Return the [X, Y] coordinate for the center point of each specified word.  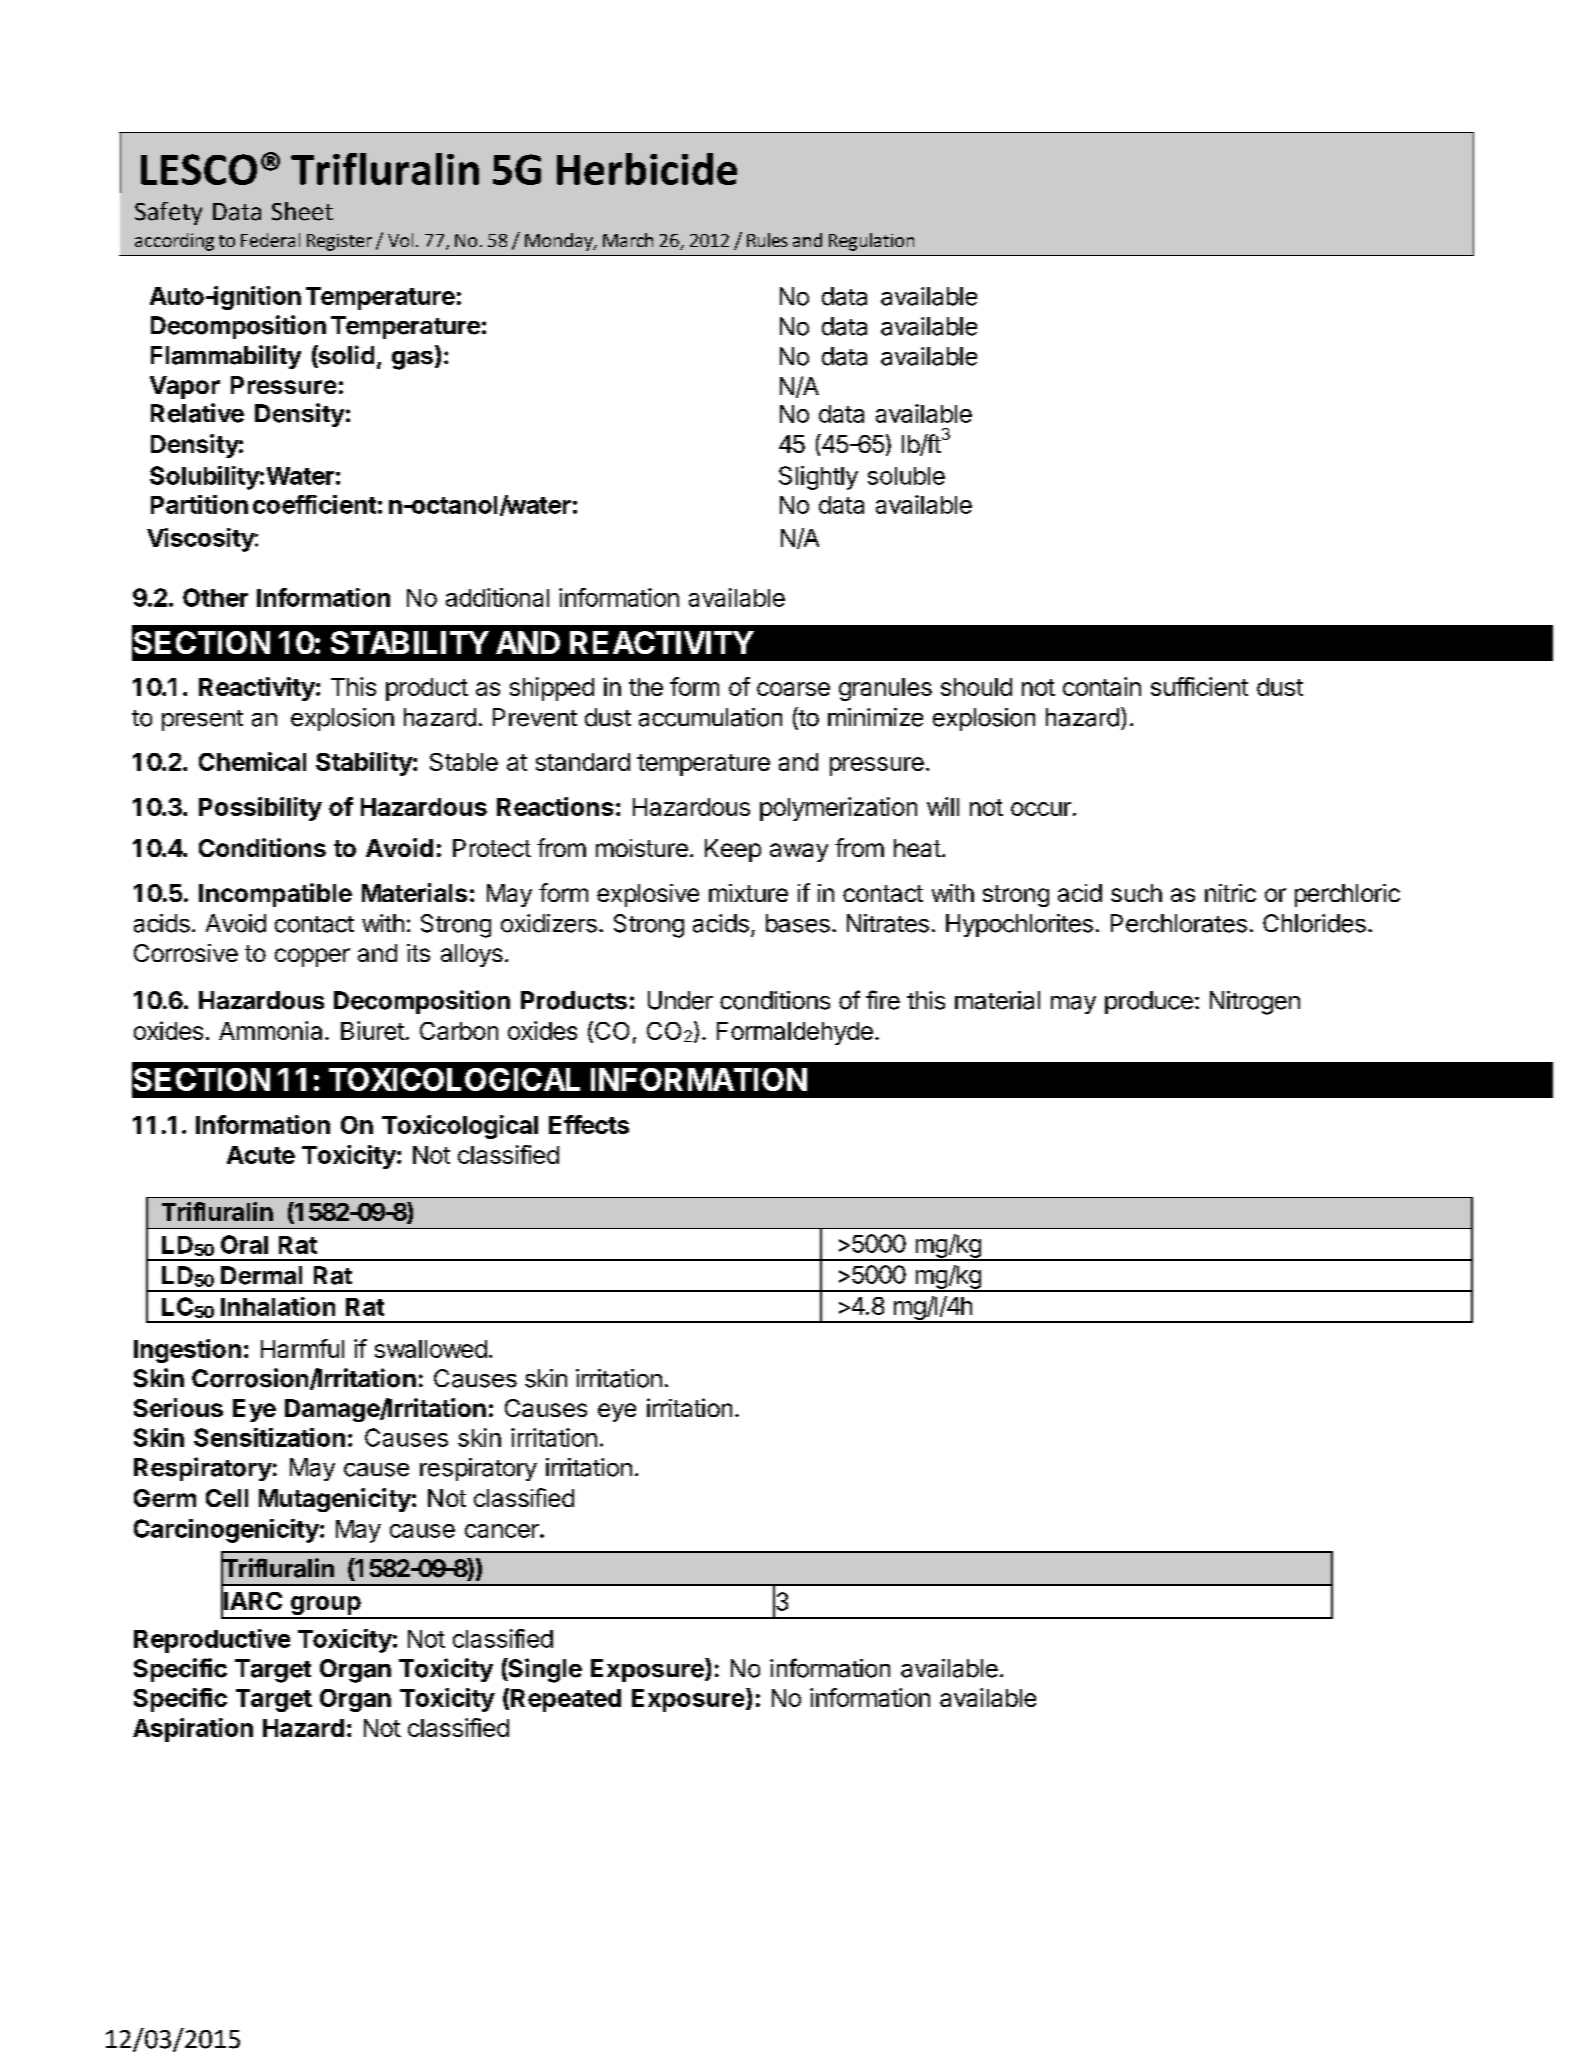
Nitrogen [1255, 1003]
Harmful [302, 1348]
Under [680, 1000]
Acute [261, 1155]
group [326, 1607]
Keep [733, 850]
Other [215, 597]
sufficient [1199, 686]
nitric [1230, 893]
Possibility [260, 809]
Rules [767, 240]
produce [1149, 1002]
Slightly [818, 478]
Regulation [871, 242]
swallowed [431, 1349]
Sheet [302, 211]
